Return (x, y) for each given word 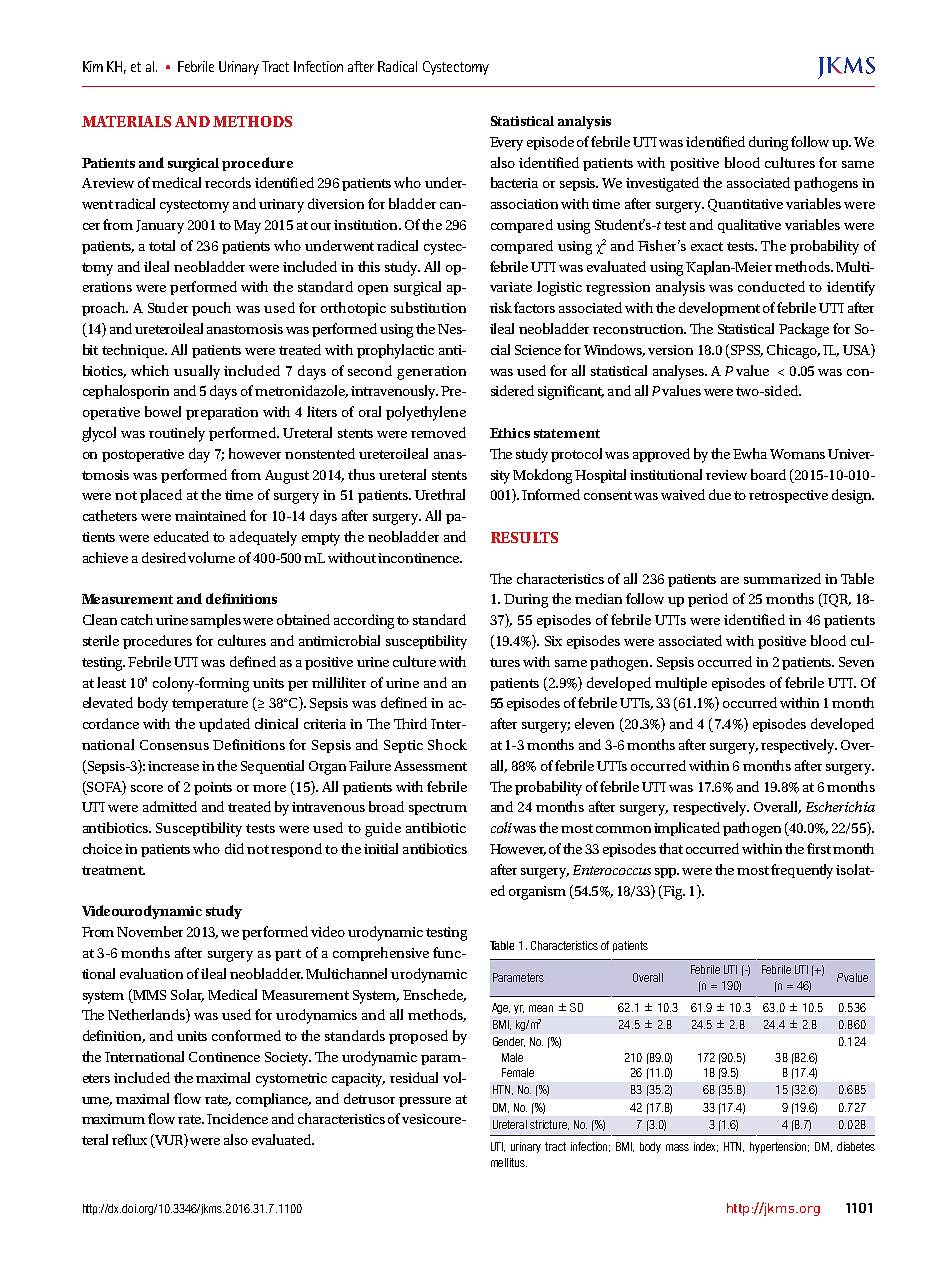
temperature (210, 705)
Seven (856, 662)
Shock (447, 744)
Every (506, 144)
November (150, 931)
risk (501, 307)
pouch (211, 309)
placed (161, 496)
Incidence (237, 1118)
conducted (771, 286)
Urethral (440, 494)
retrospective (788, 496)
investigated (662, 184)
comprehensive (381, 954)
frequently (804, 871)
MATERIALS (126, 121)
